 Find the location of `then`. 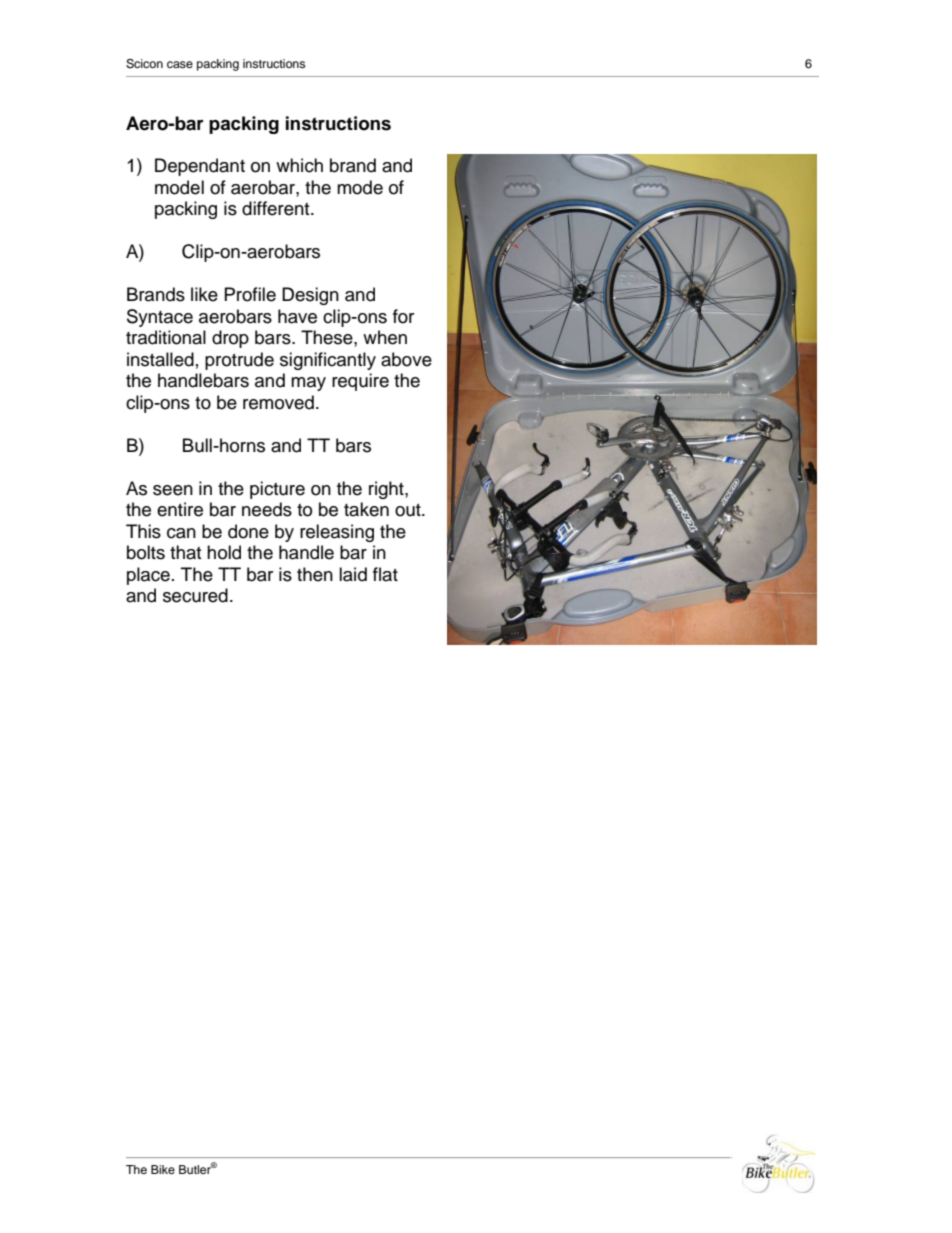

then is located at coordinates (315, 574).
